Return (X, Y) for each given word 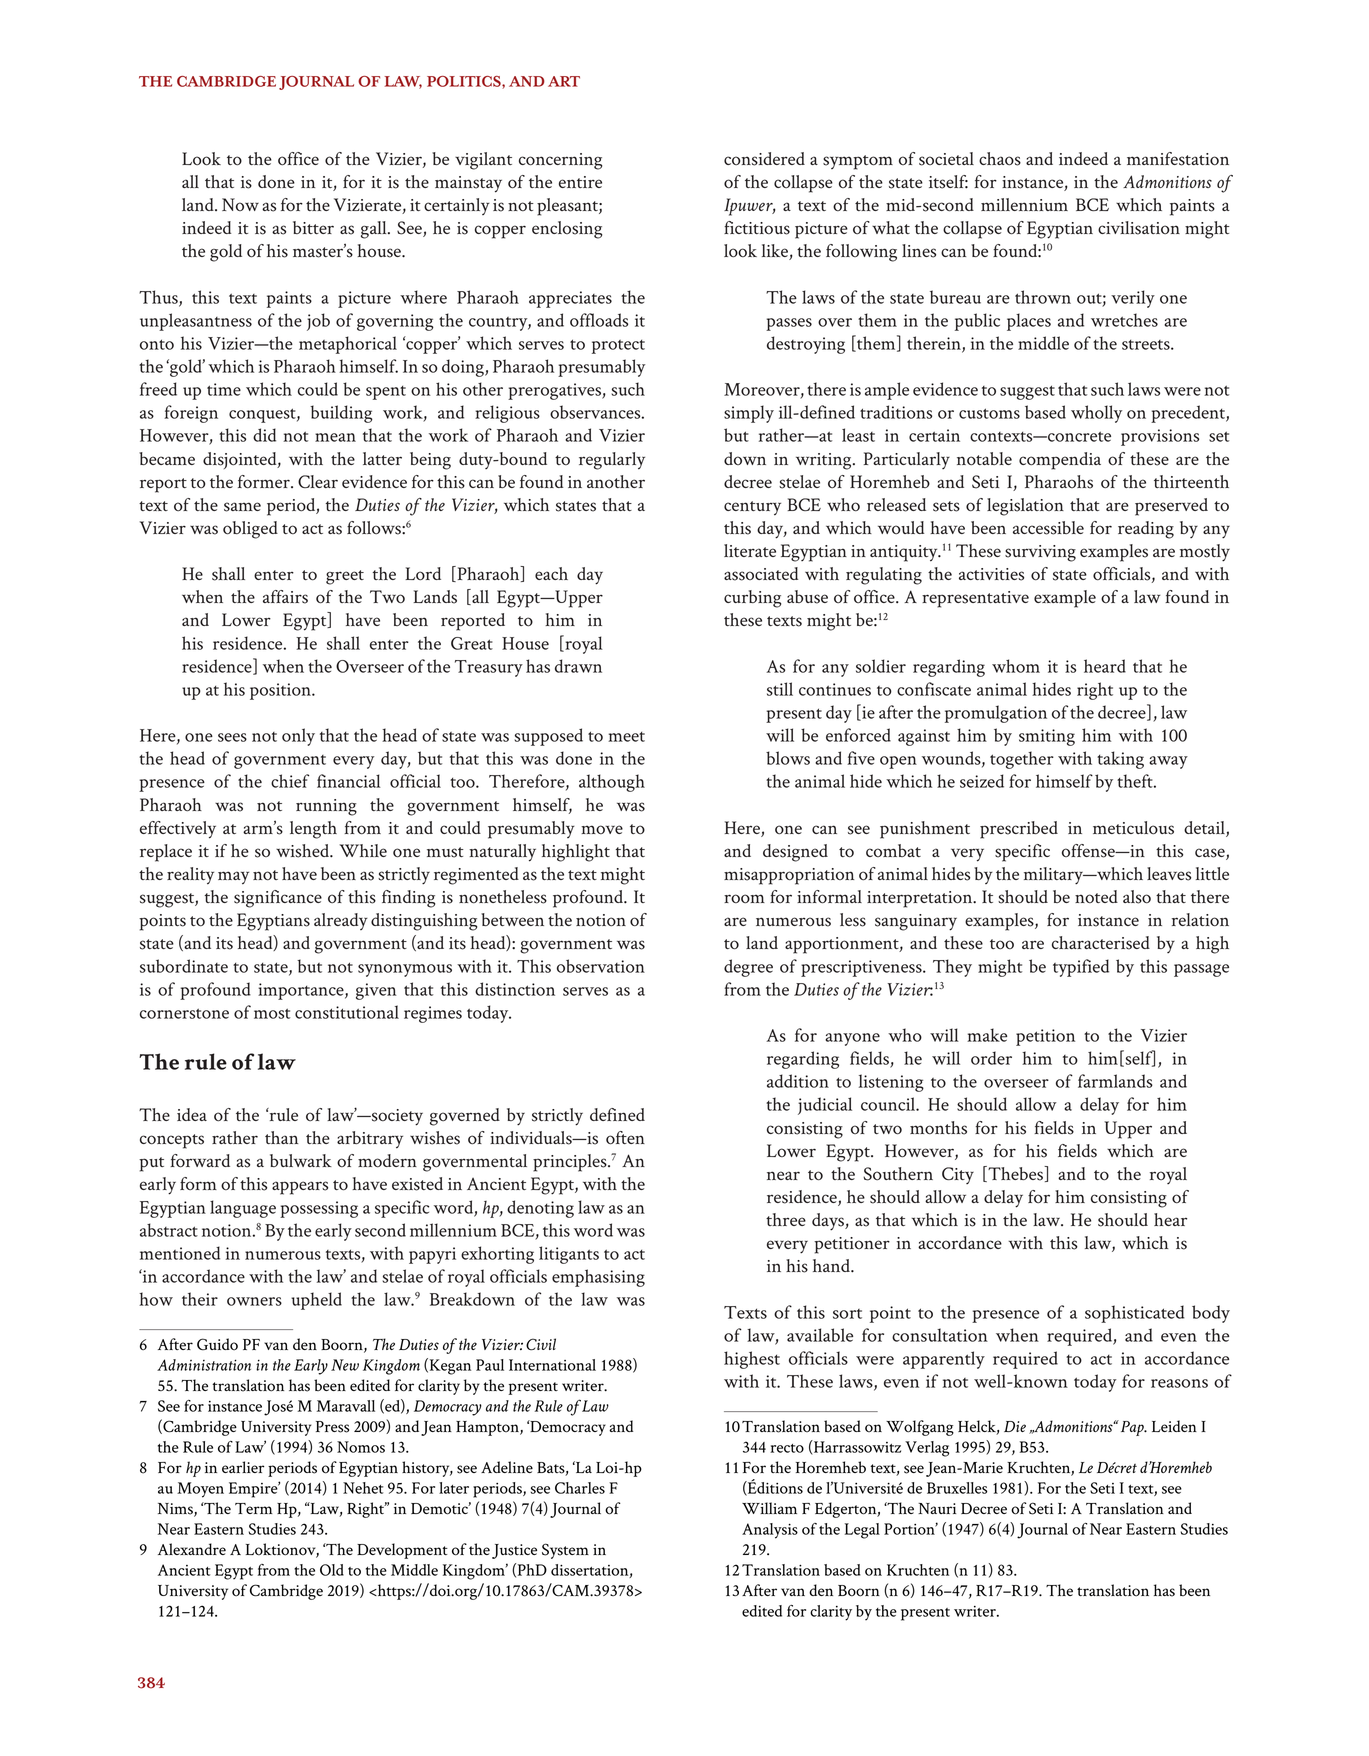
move (602, 829)
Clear (318, 481)
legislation (1025, 507)
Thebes (1015, 1174)
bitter (313, 227)
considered (764, 159)
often (625, 1138)
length (313, 830)
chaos (1000, 159)
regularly (612, 461)
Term (254, 1508)
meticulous (1133, 828)
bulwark (301, 1160)
